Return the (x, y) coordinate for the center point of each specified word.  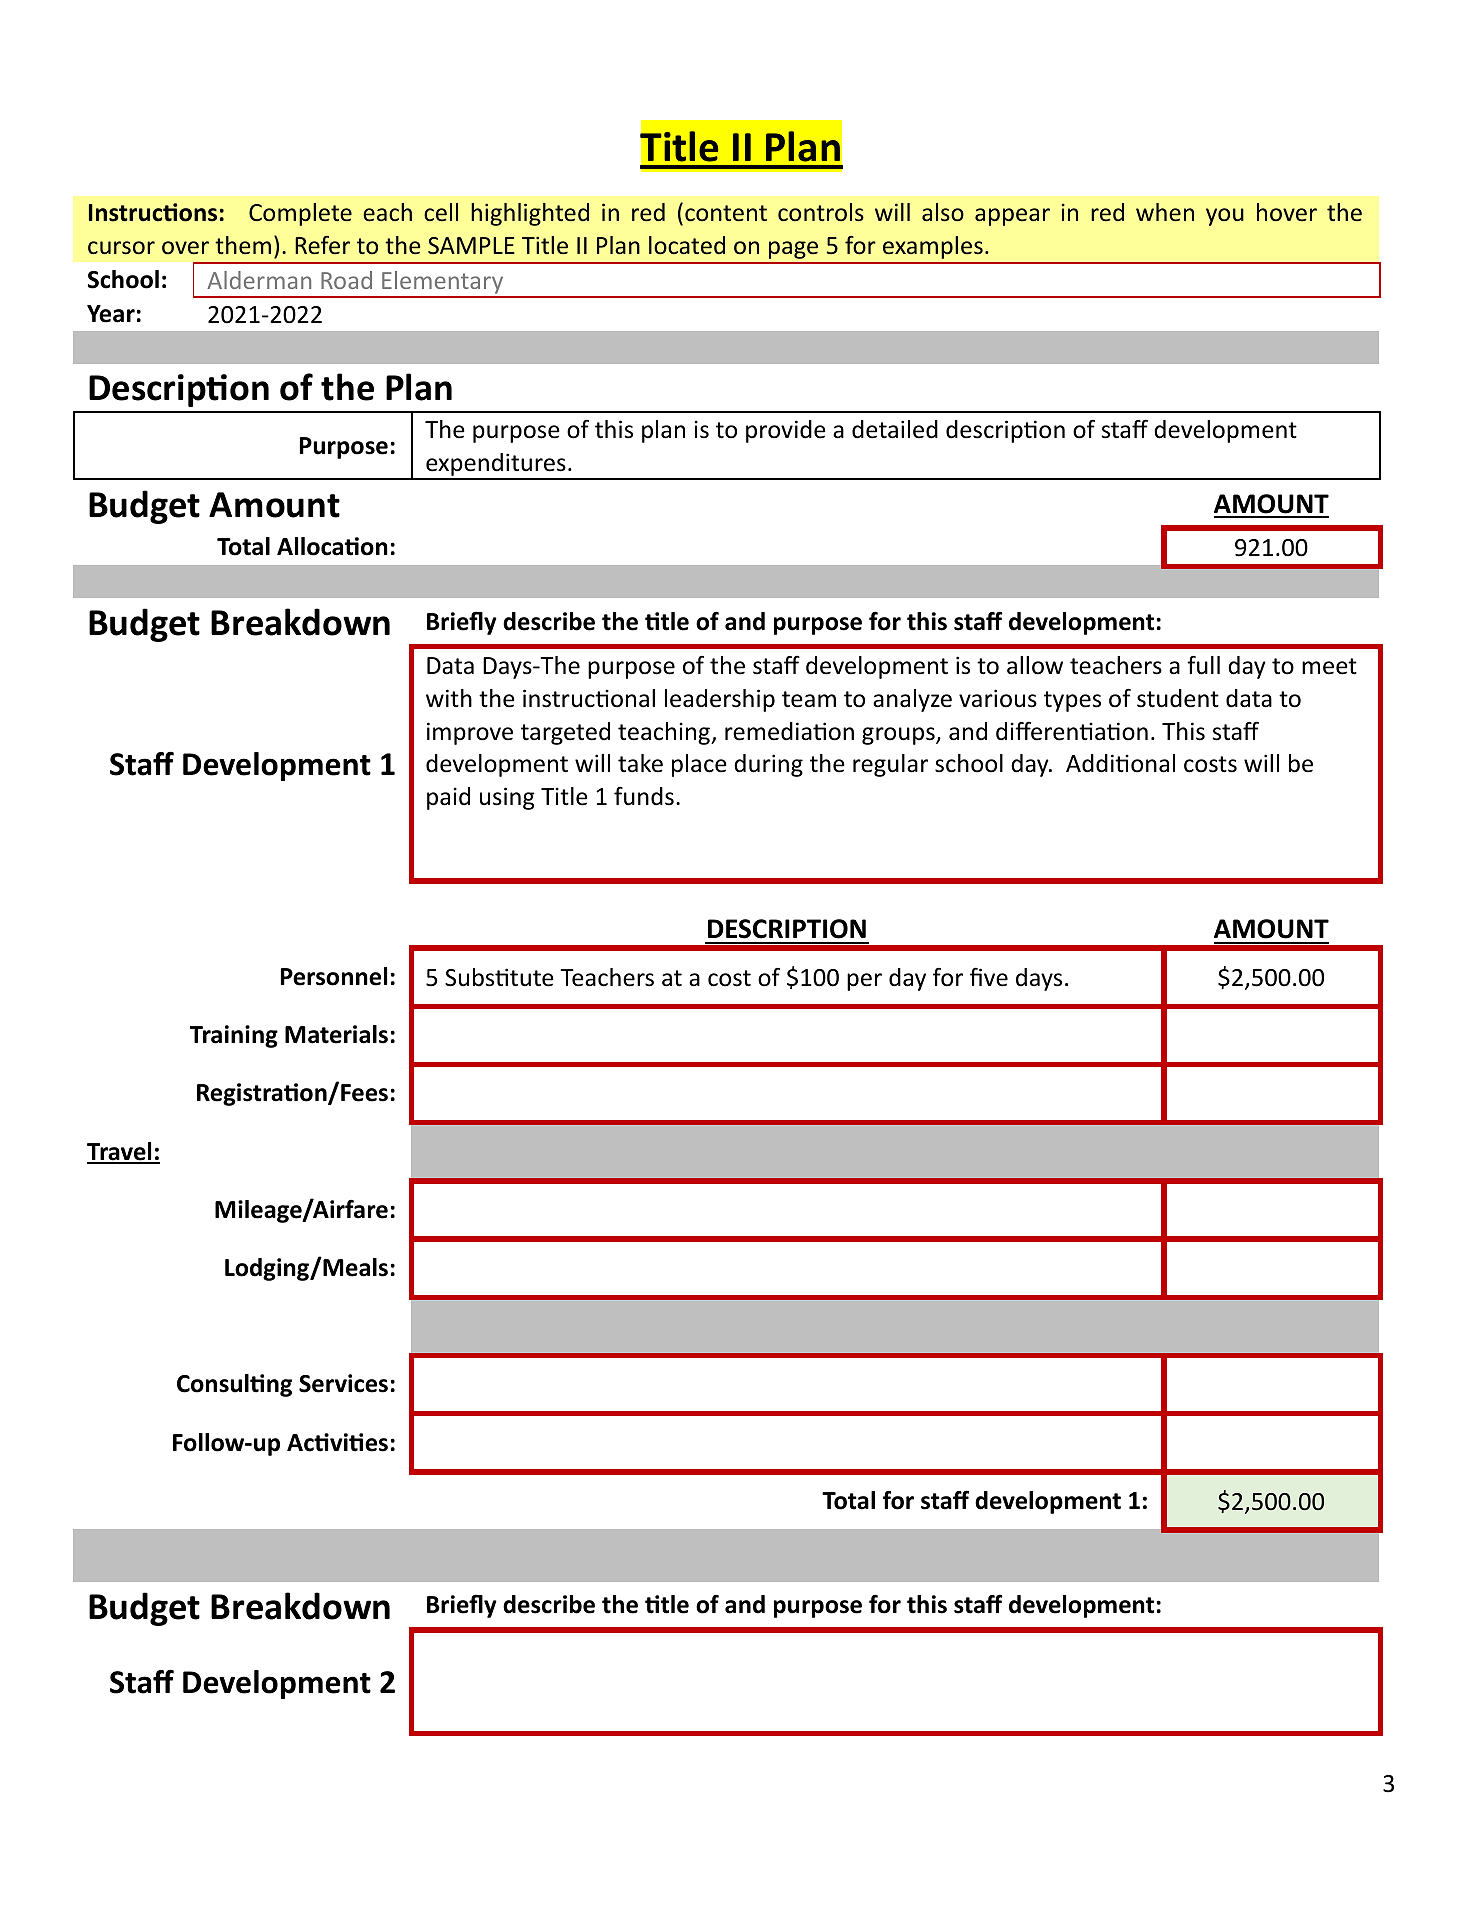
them (243, 245)
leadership (720, 700)
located (687, 245)
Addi (1091, 763)
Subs (471, 977)
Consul (214, 1383)
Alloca (311, 546)
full (1203, 665)
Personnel (334, 976)
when (1165, 212)
